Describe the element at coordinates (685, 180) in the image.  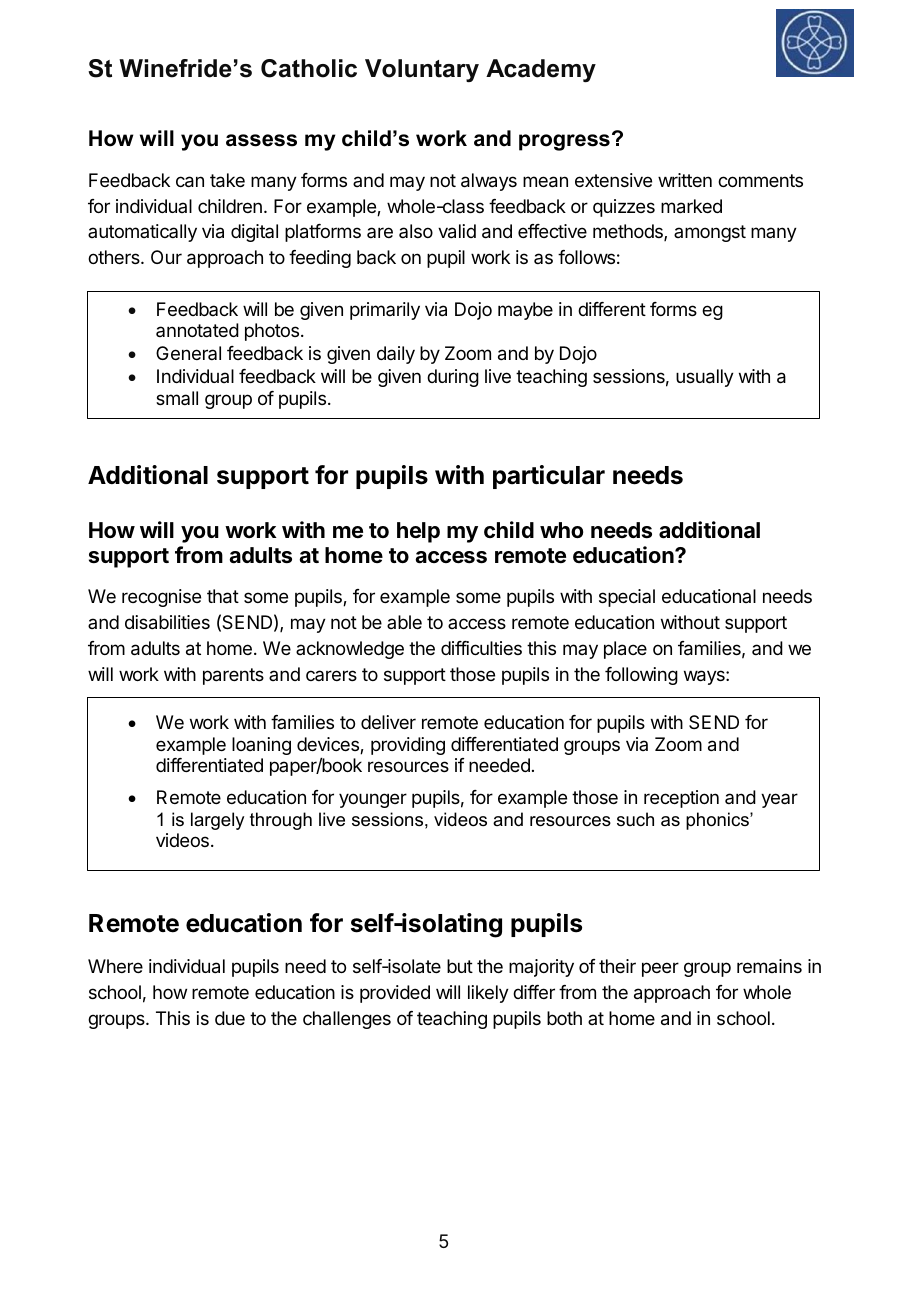
I see `written` at that location.
